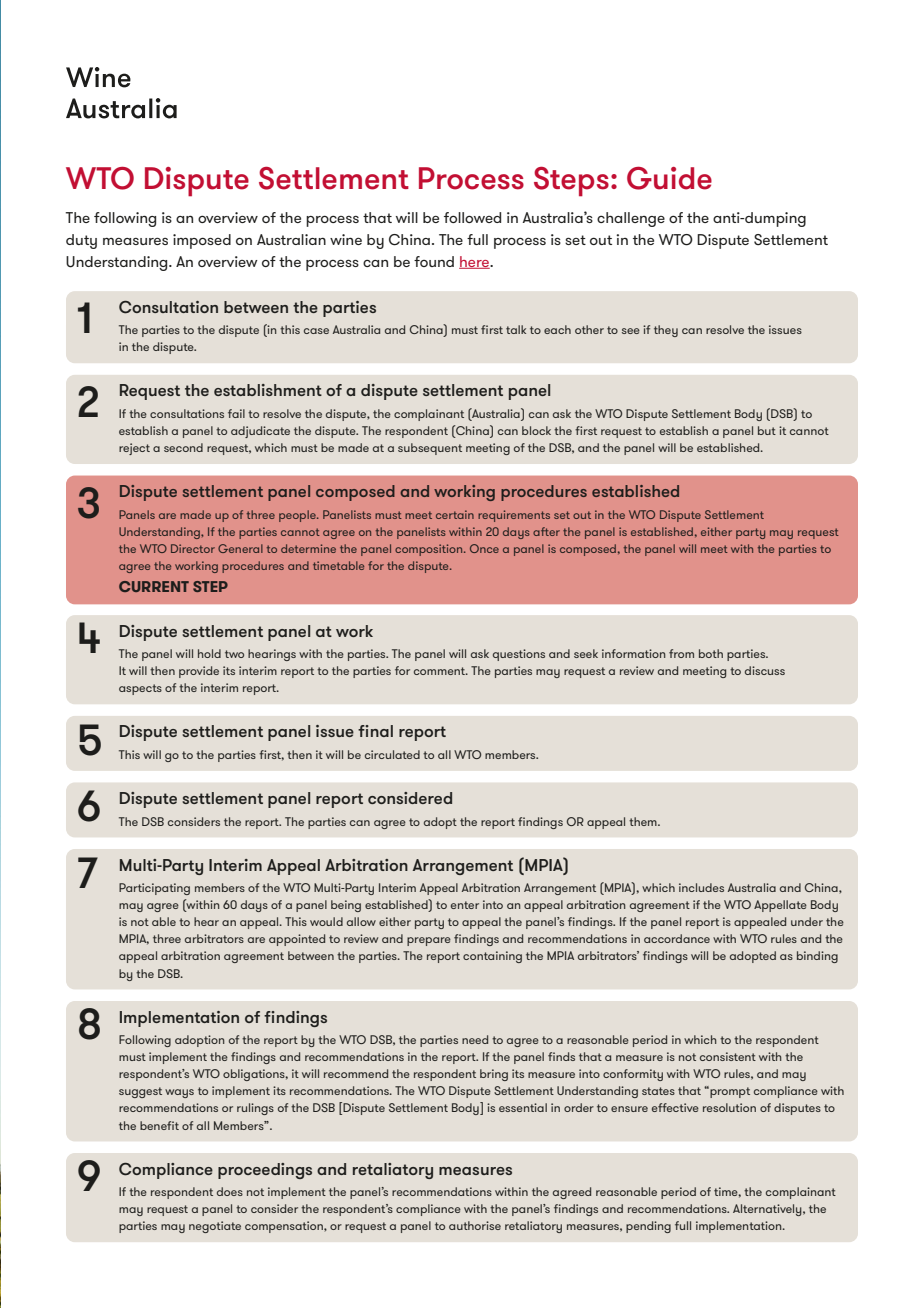  Describe the element at coordinates (472, 217) in the screenshot. I see `followed` at that location.
